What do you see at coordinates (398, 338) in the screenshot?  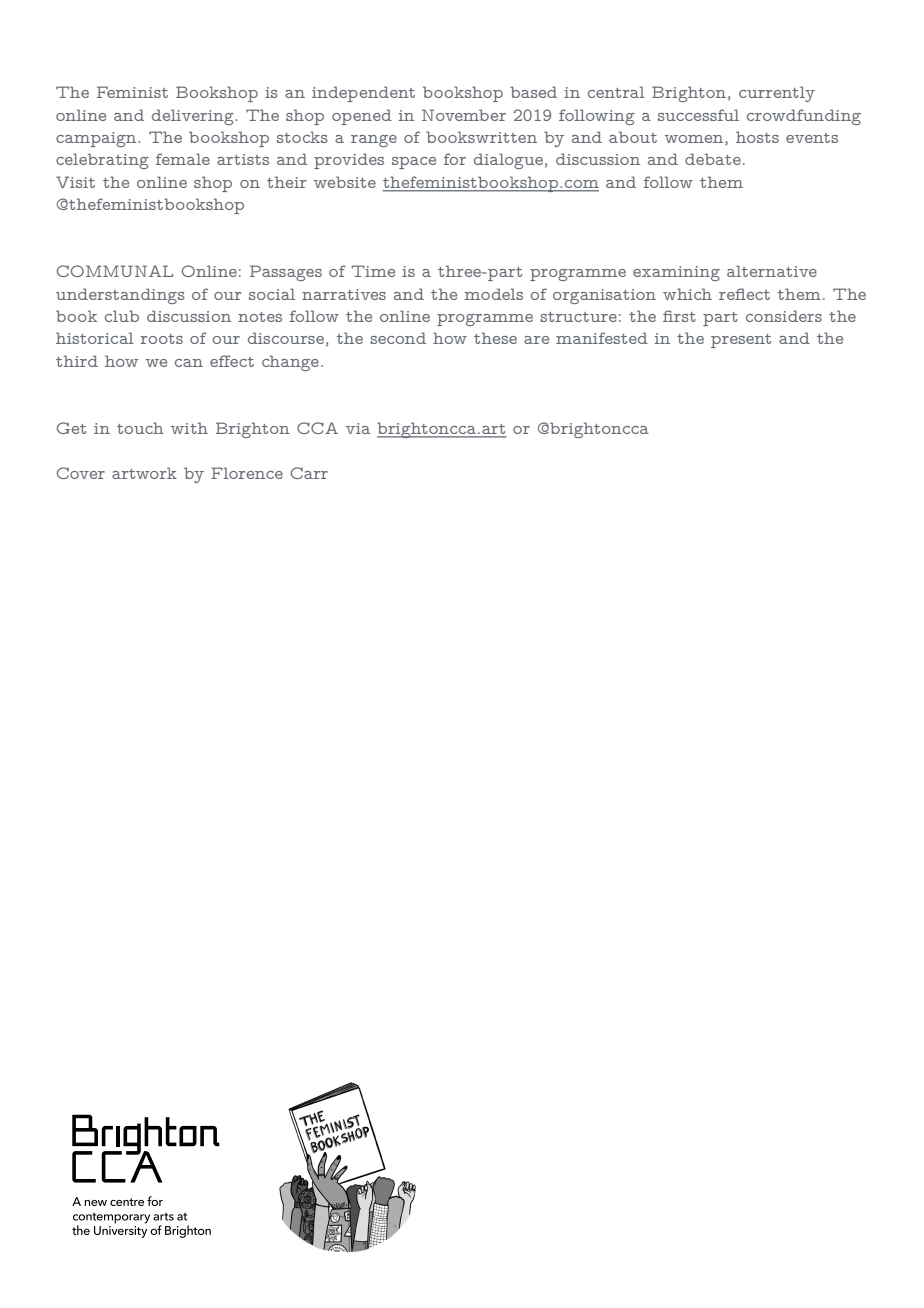 I see `second` at bounding box center [398, 338].
